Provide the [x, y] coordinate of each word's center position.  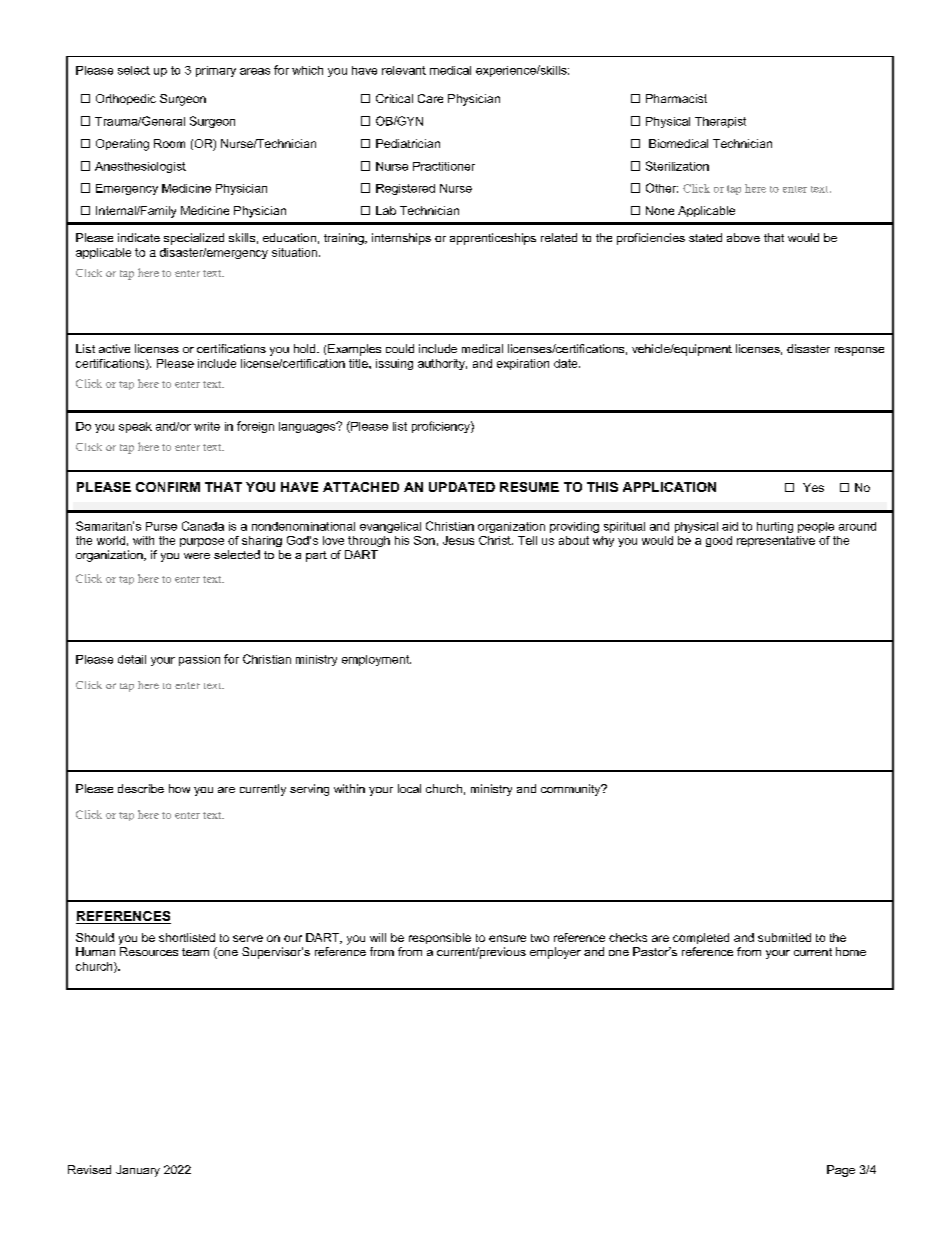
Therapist [720, 122]
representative [776, 541]
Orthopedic [126, 99]
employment [376, 660]
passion [199, 660]
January [138, 1171]
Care [430, 98]
